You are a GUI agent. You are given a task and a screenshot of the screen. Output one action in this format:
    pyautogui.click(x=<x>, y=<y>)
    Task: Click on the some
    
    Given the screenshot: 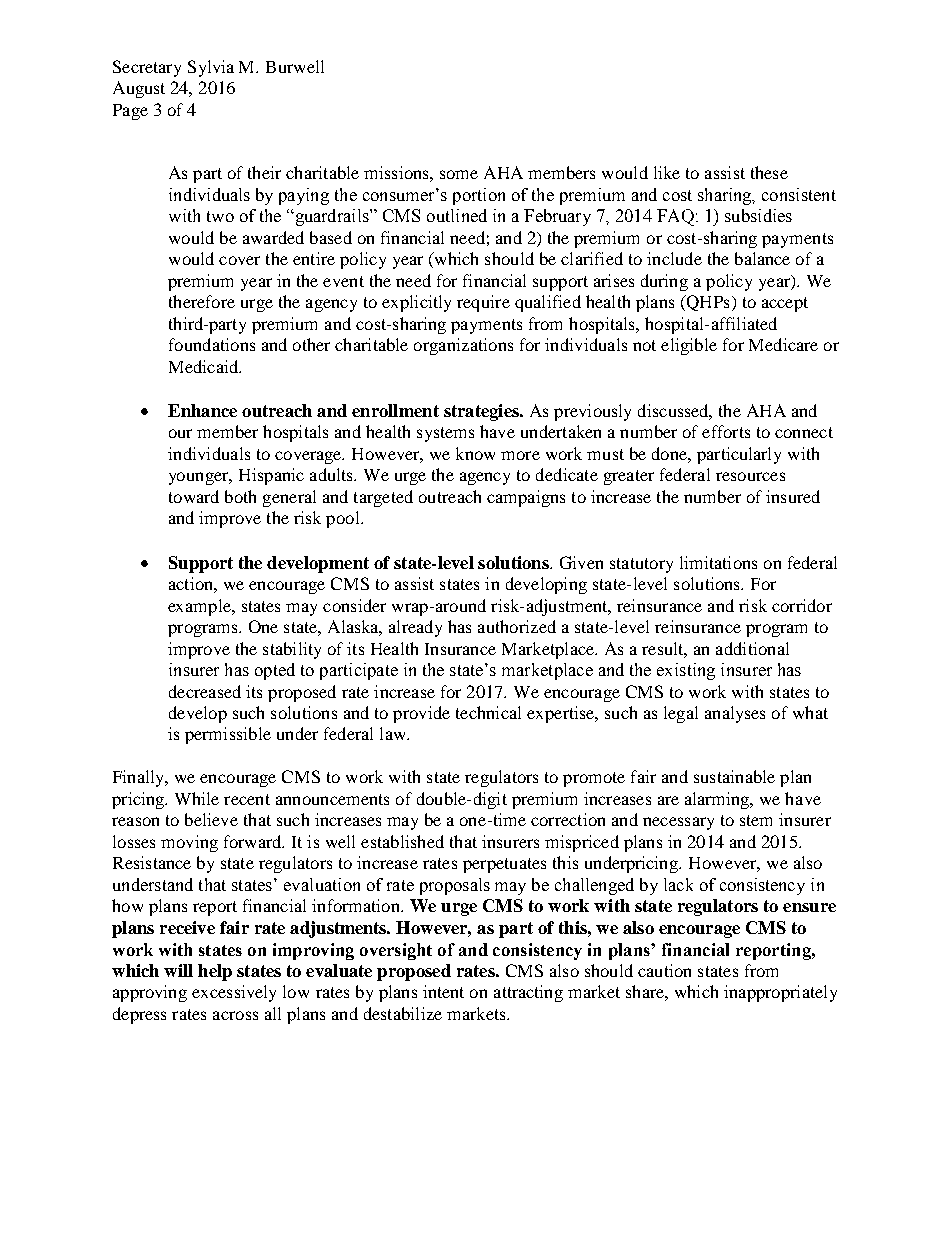 What is the action you would take?
    pyautogui.click(x=459, y=174)
